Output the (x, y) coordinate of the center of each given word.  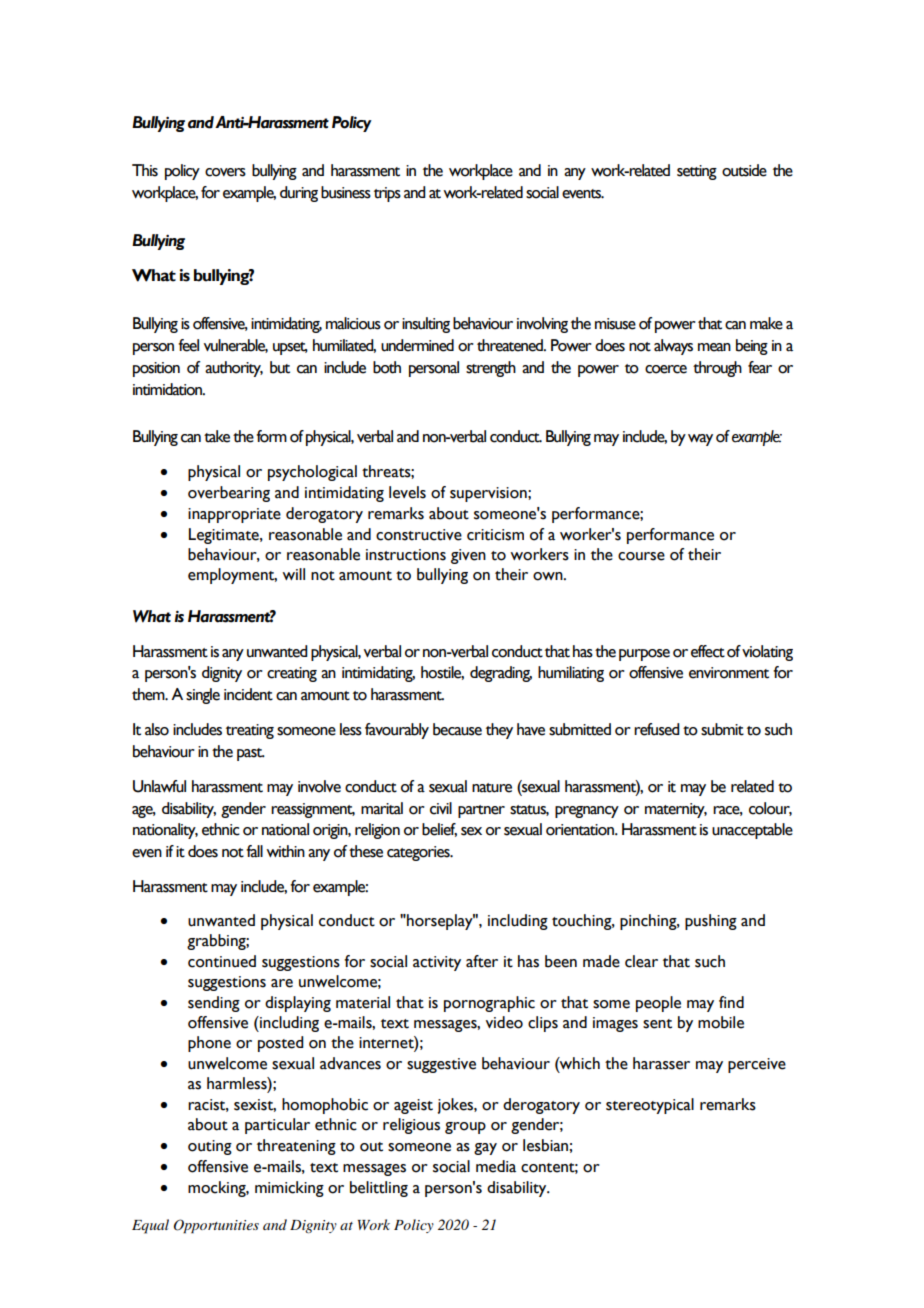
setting (697, 172)
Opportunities (216, 1226)
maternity (676, 810)
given (468, 556)
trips (387, 194)
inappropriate (234, 515)
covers (225, 172)
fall (254, 851)
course (641, 556)
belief (439, 830)
